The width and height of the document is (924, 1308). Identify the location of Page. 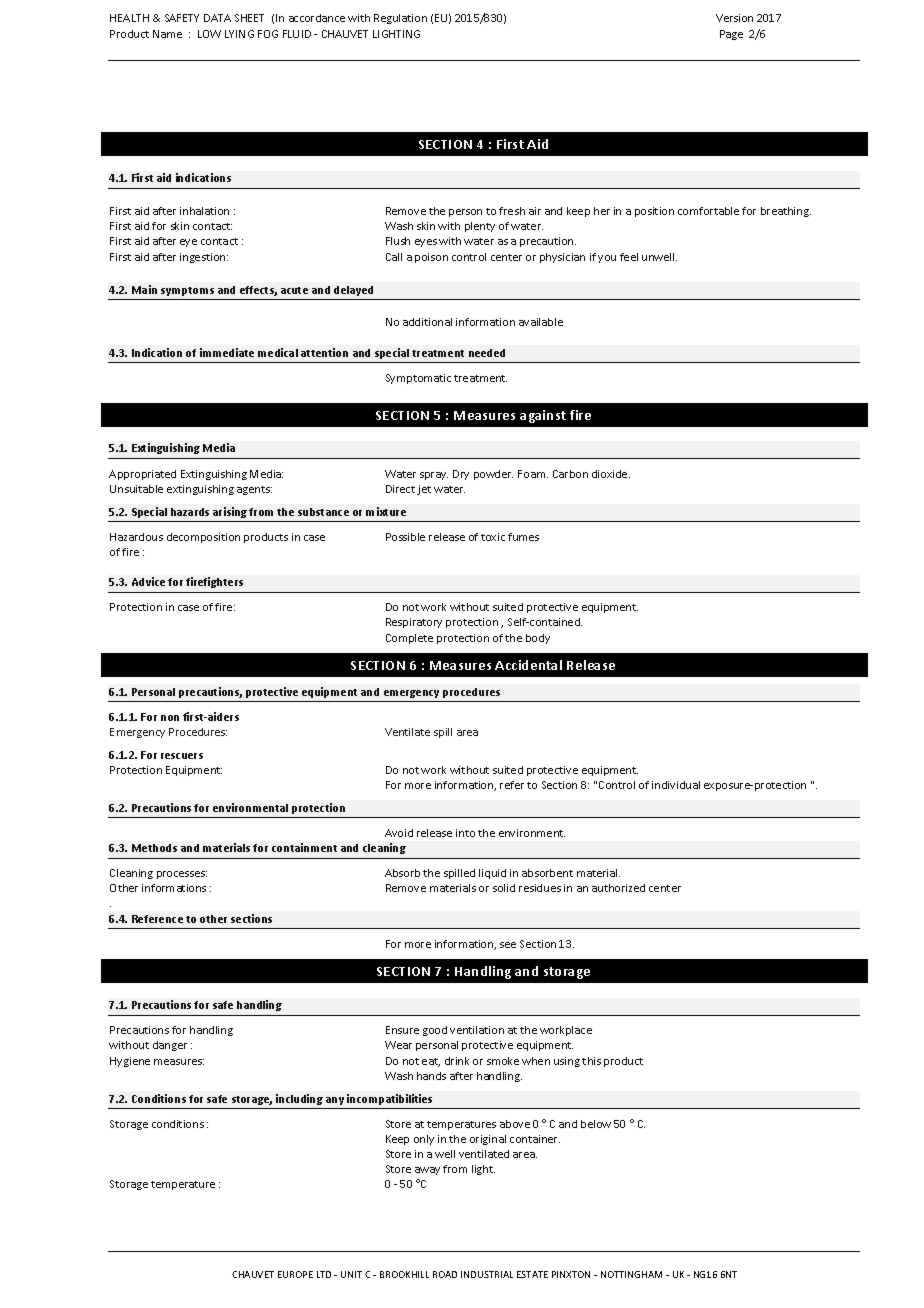
(731, 35).
